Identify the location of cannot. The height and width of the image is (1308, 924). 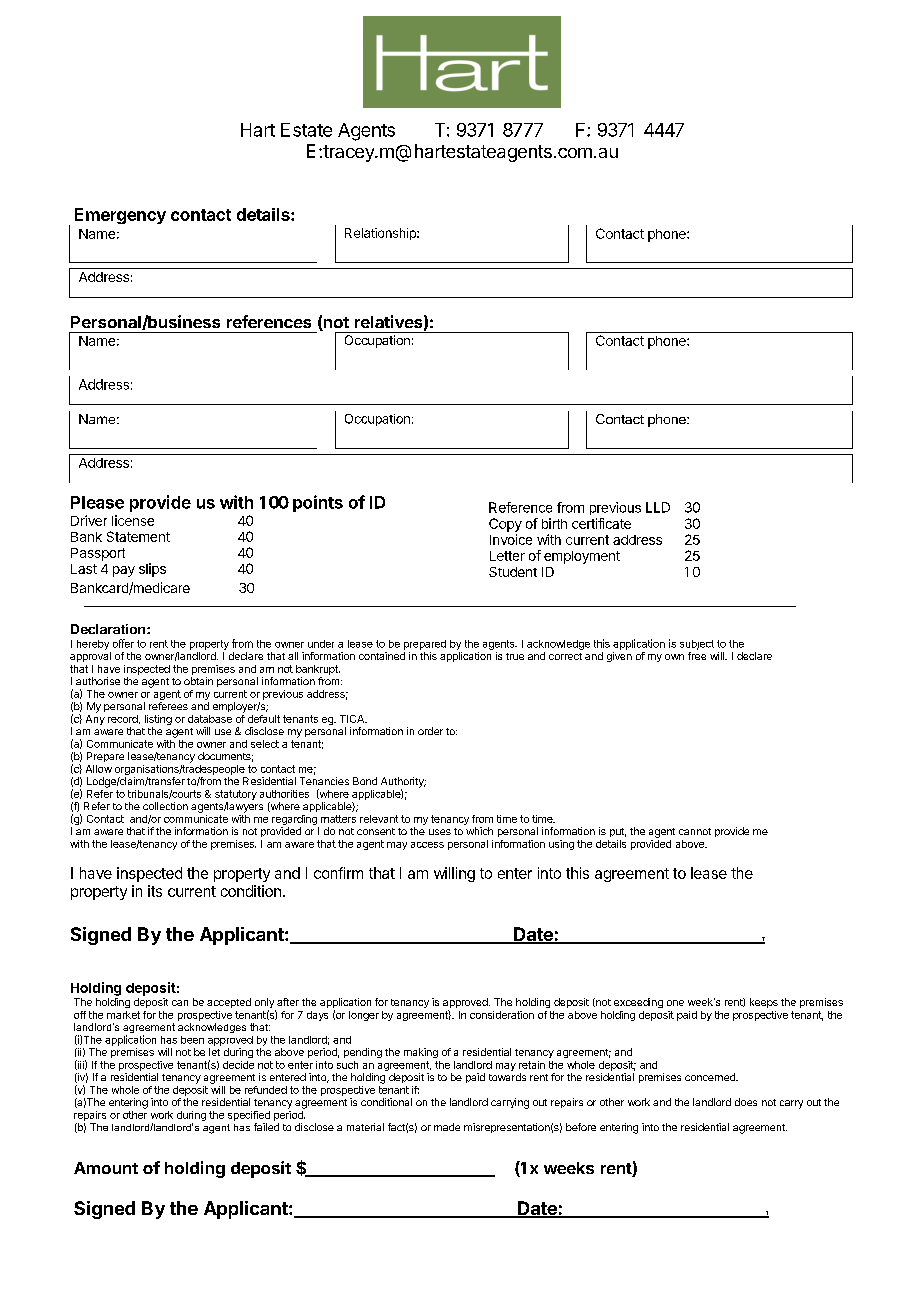
(695, 831).
